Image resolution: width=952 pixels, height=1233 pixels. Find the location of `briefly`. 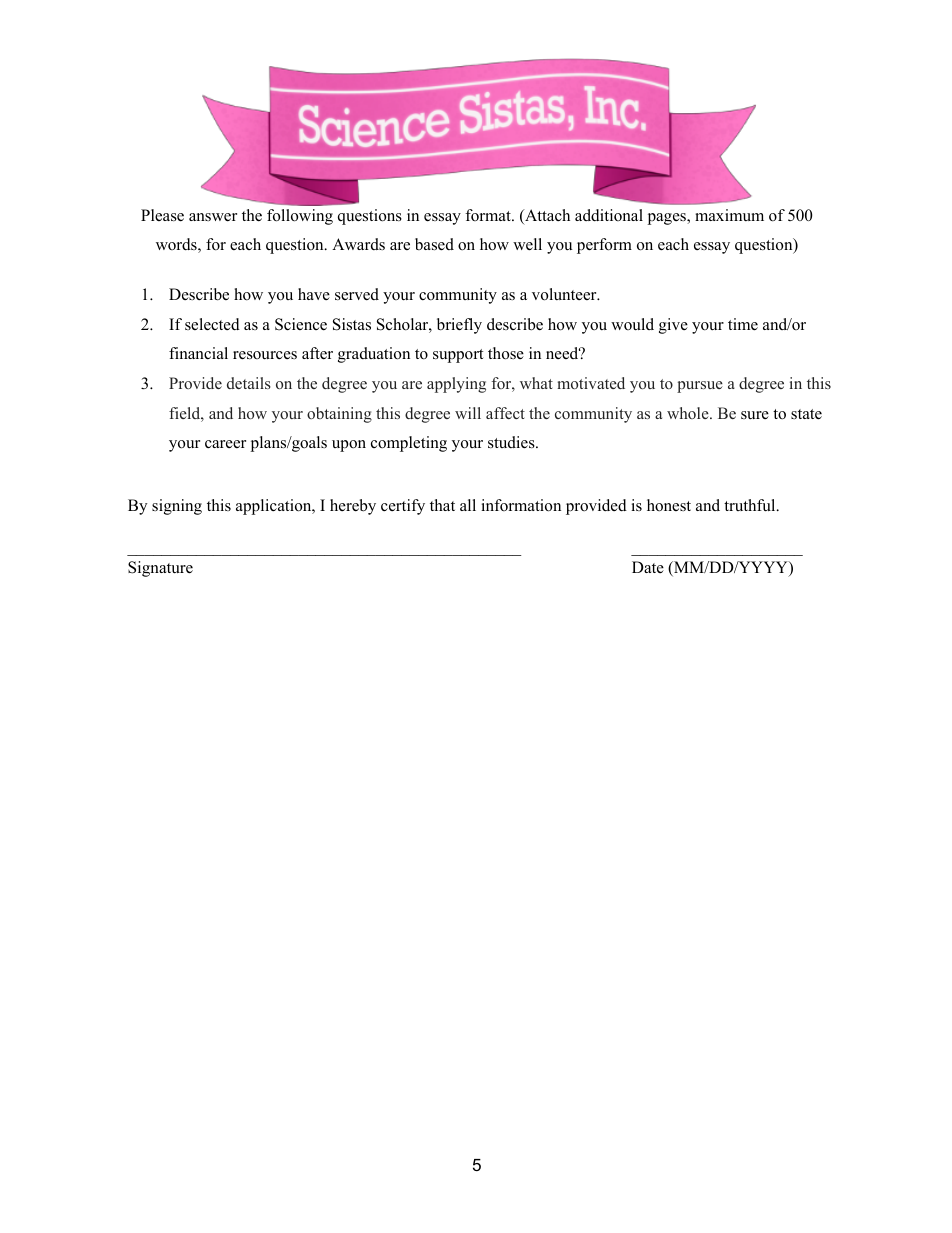

briefly is located at coordinates (459, 326).
